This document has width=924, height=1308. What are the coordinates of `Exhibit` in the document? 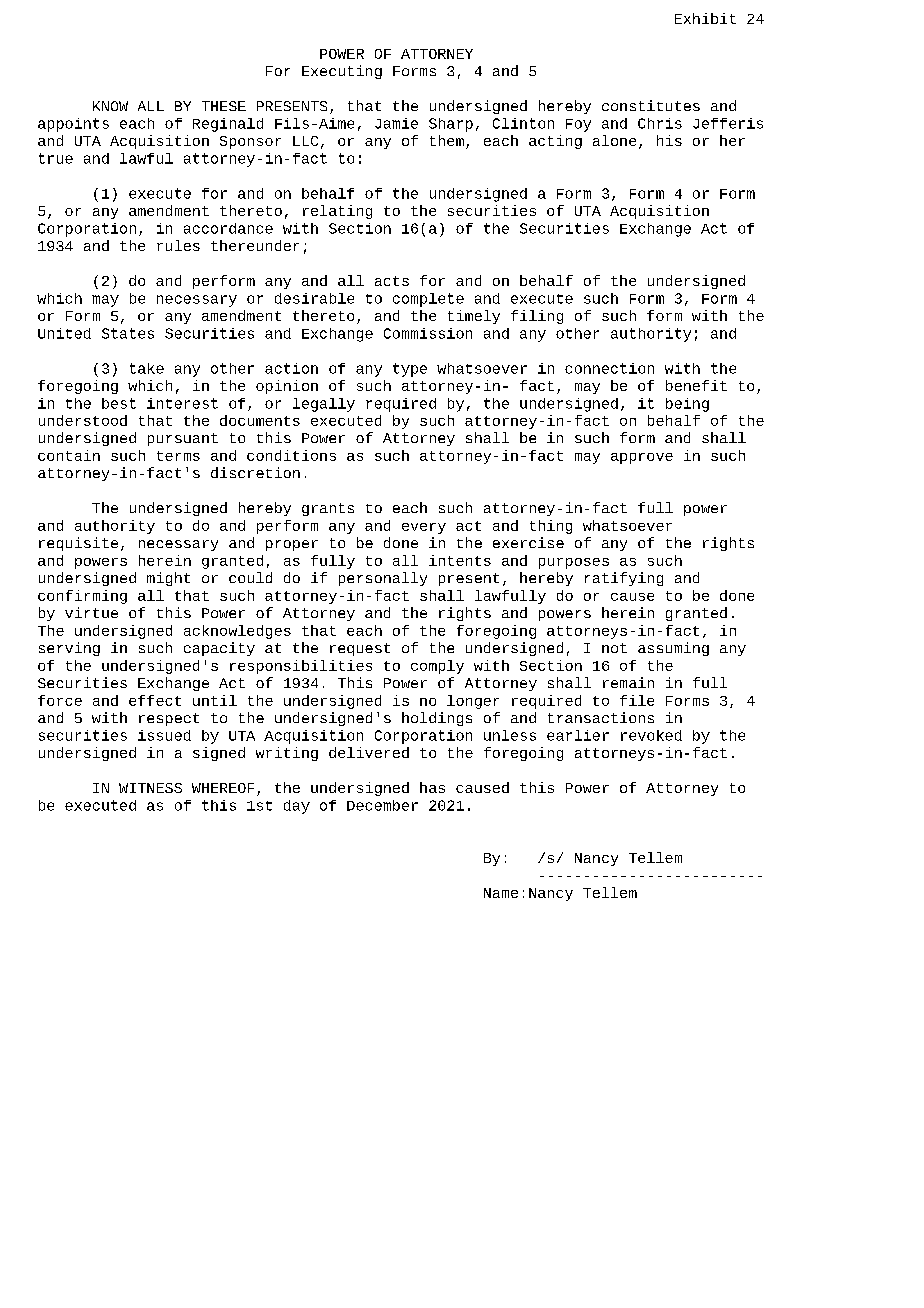 It's located at (705, 18).
